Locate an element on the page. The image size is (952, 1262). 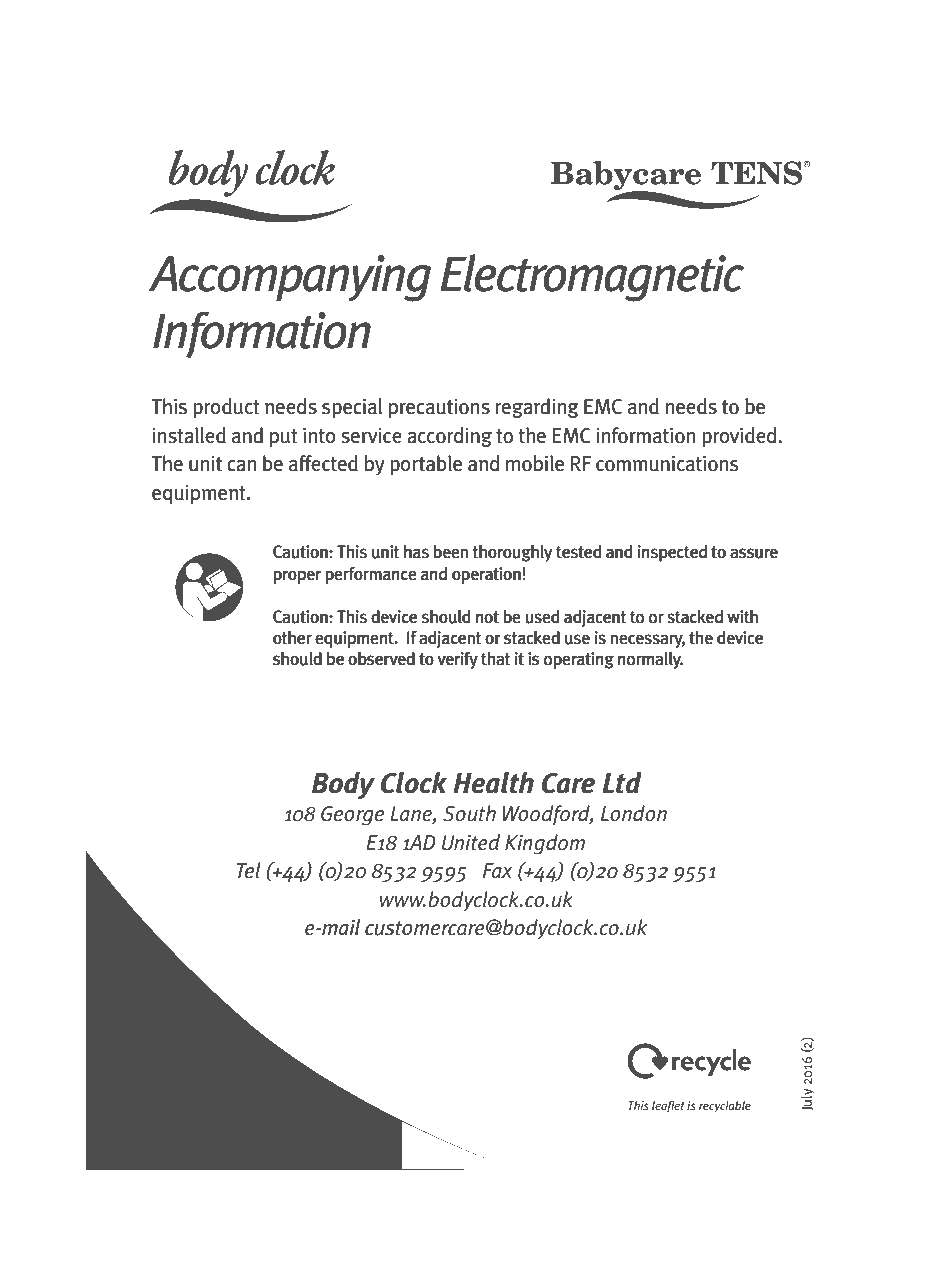
other is located at coordinates (292, 637).
